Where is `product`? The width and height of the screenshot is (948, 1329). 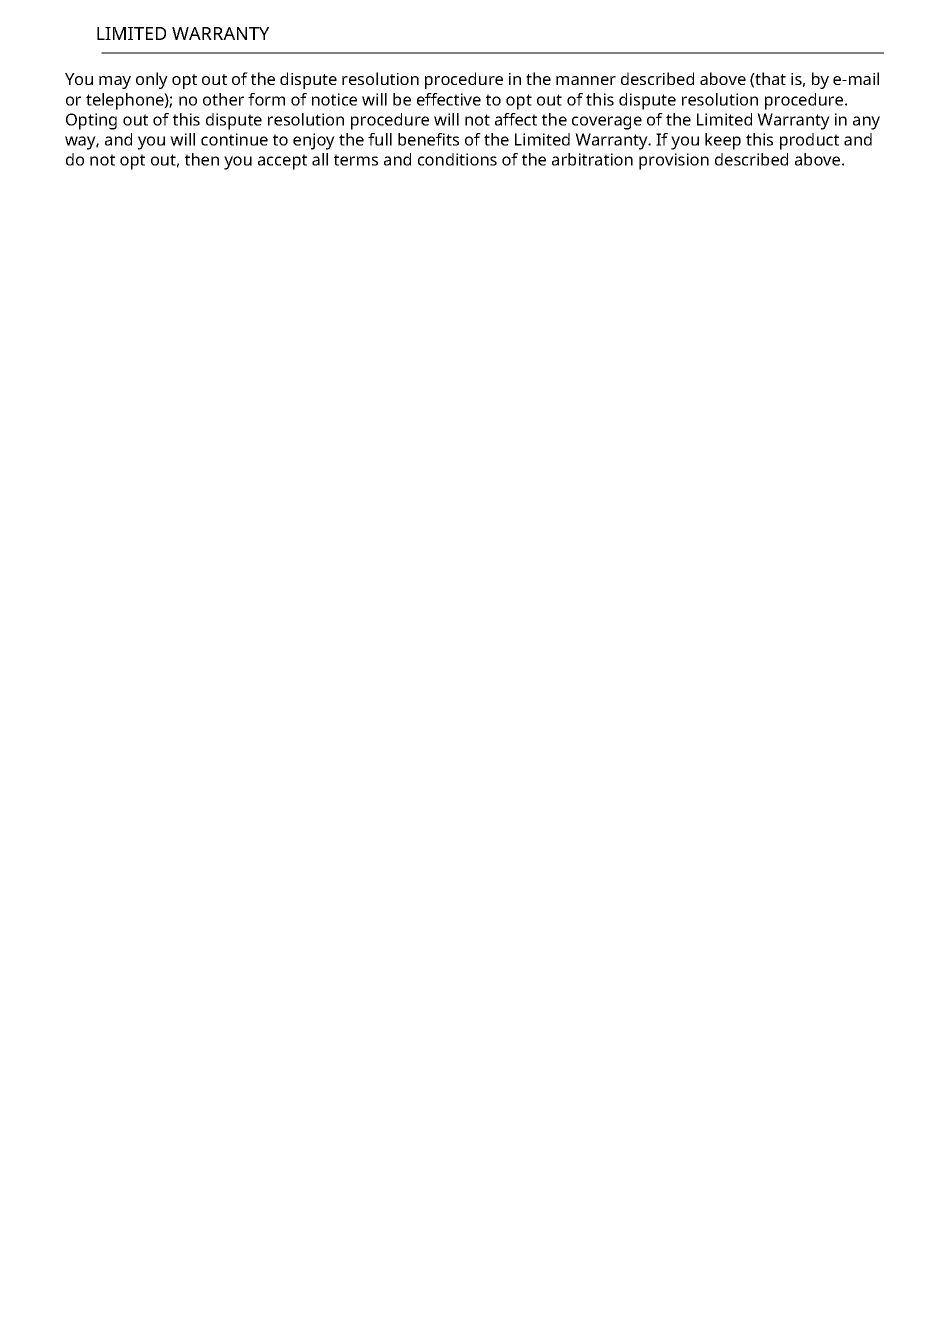
product is located at coordinates (809, 141).
